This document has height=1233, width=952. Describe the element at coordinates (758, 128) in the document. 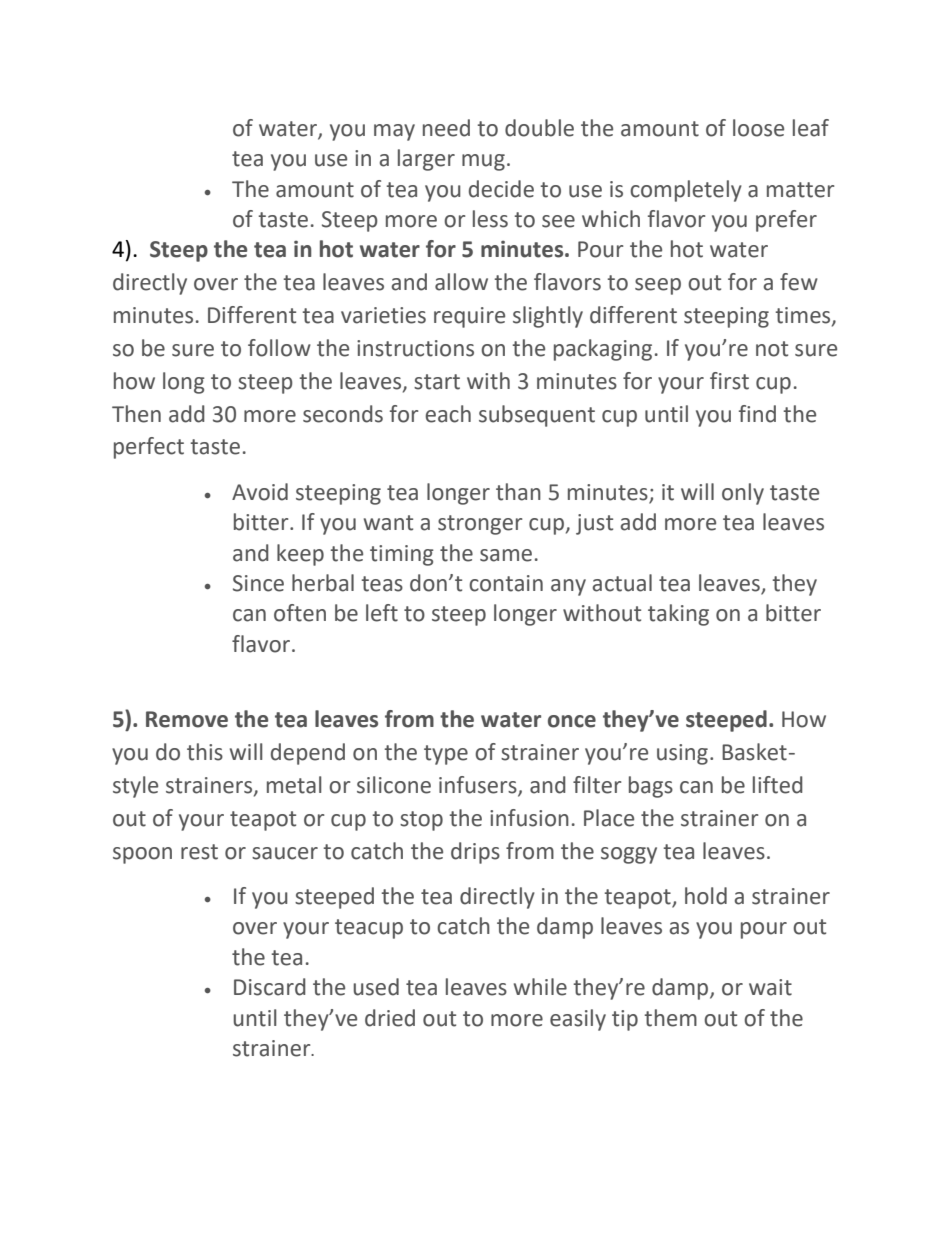

I see `loose` at that location.
